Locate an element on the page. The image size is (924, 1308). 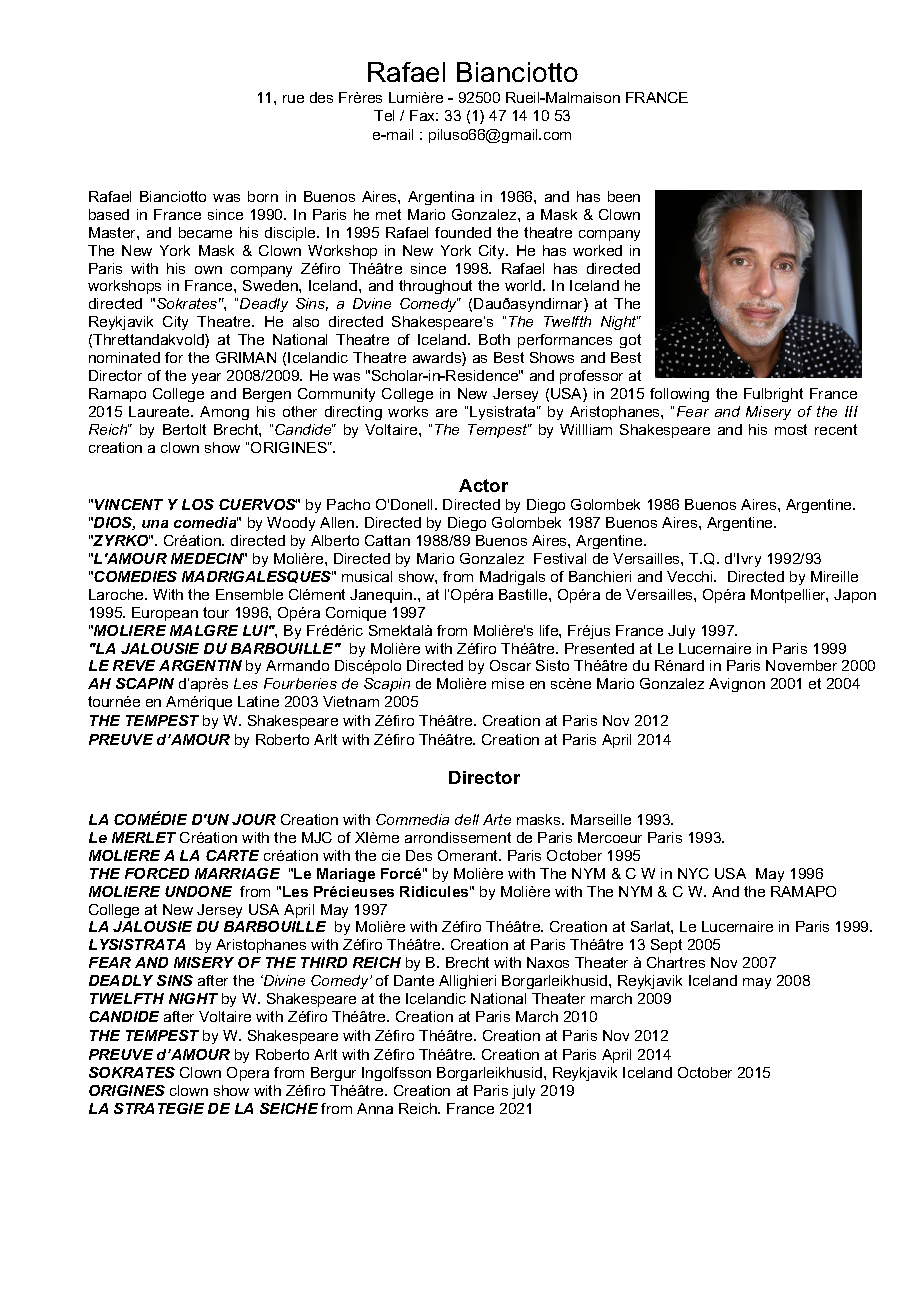
Montpellier is located at coordinates (789, 596).
